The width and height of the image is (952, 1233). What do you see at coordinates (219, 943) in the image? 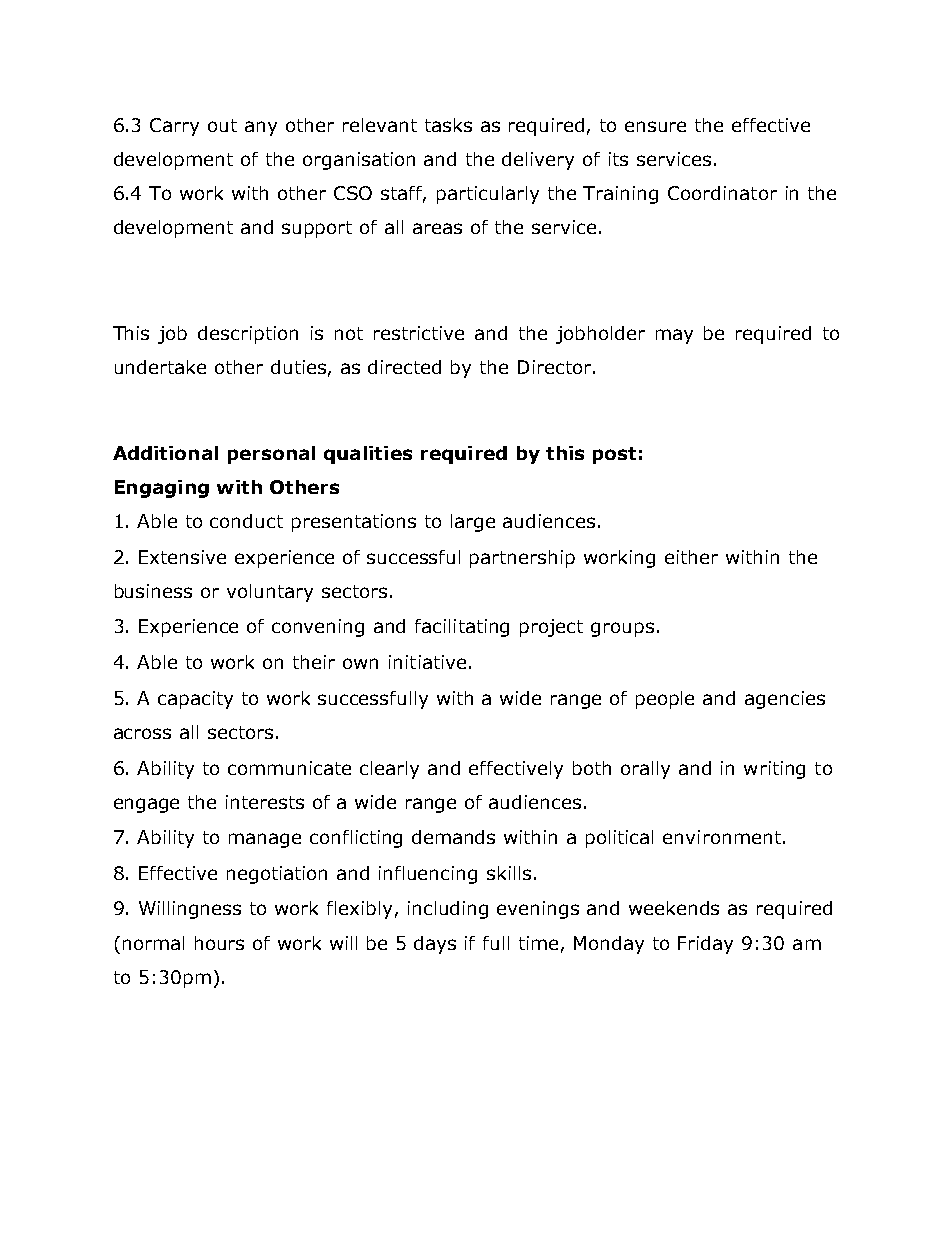
I see `hours` at bounding box center [219, 943].
